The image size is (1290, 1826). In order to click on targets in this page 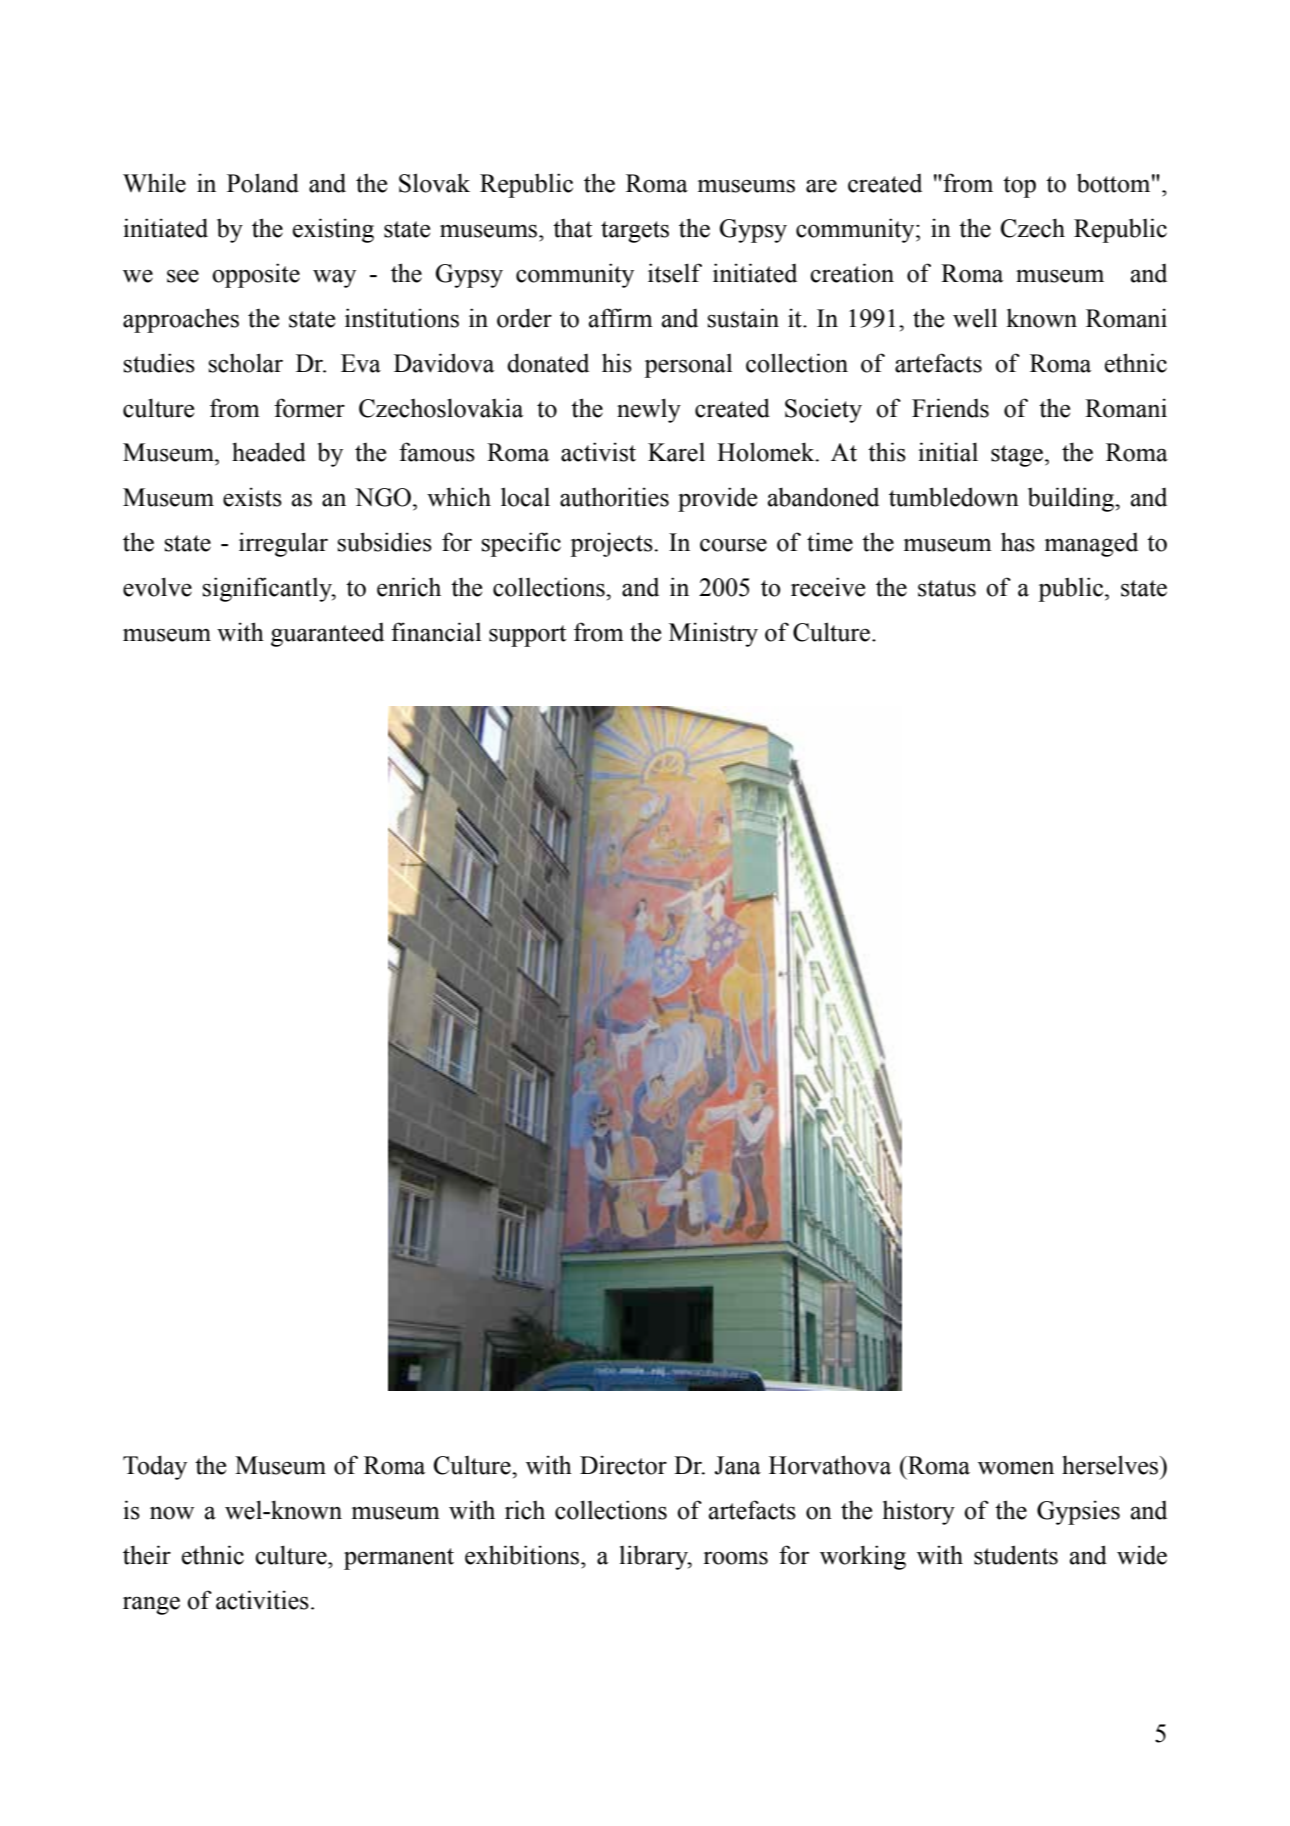, I will do `click(635, 232)`.
